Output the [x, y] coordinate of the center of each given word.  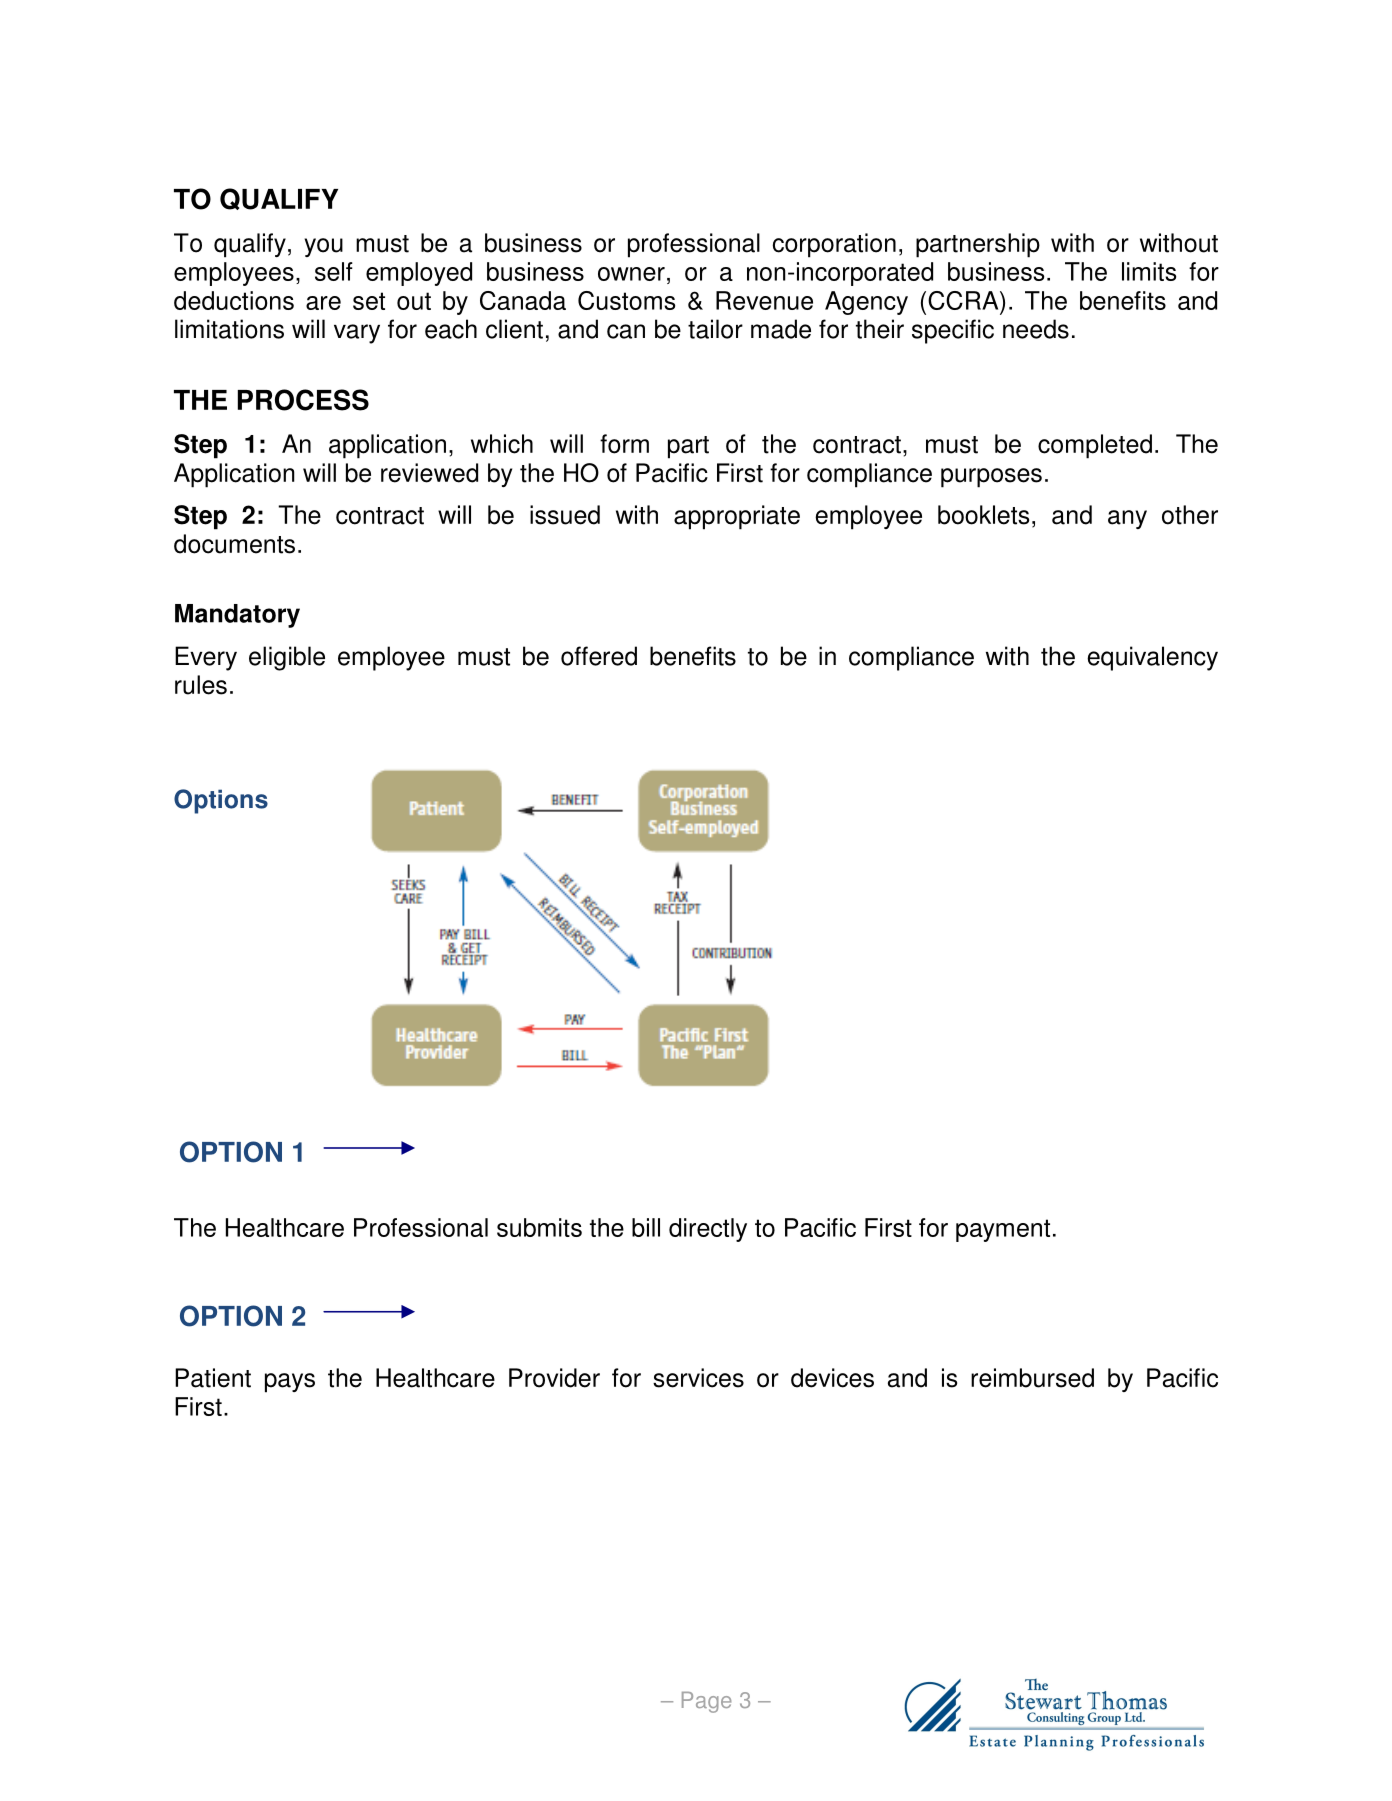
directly [708, 1230]
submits [539, 1227]
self [334, 271]
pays [290, 1383]
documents [234, 544]
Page [706, 1702]
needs [1036, 329]
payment [1003, 1230]
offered [599, 656]
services [698, 1378]
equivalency [1152, 658]
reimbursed [1032, 1378]
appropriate [737, 517]
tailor [715, 329]
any [1127, 519]
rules [201, 685]
